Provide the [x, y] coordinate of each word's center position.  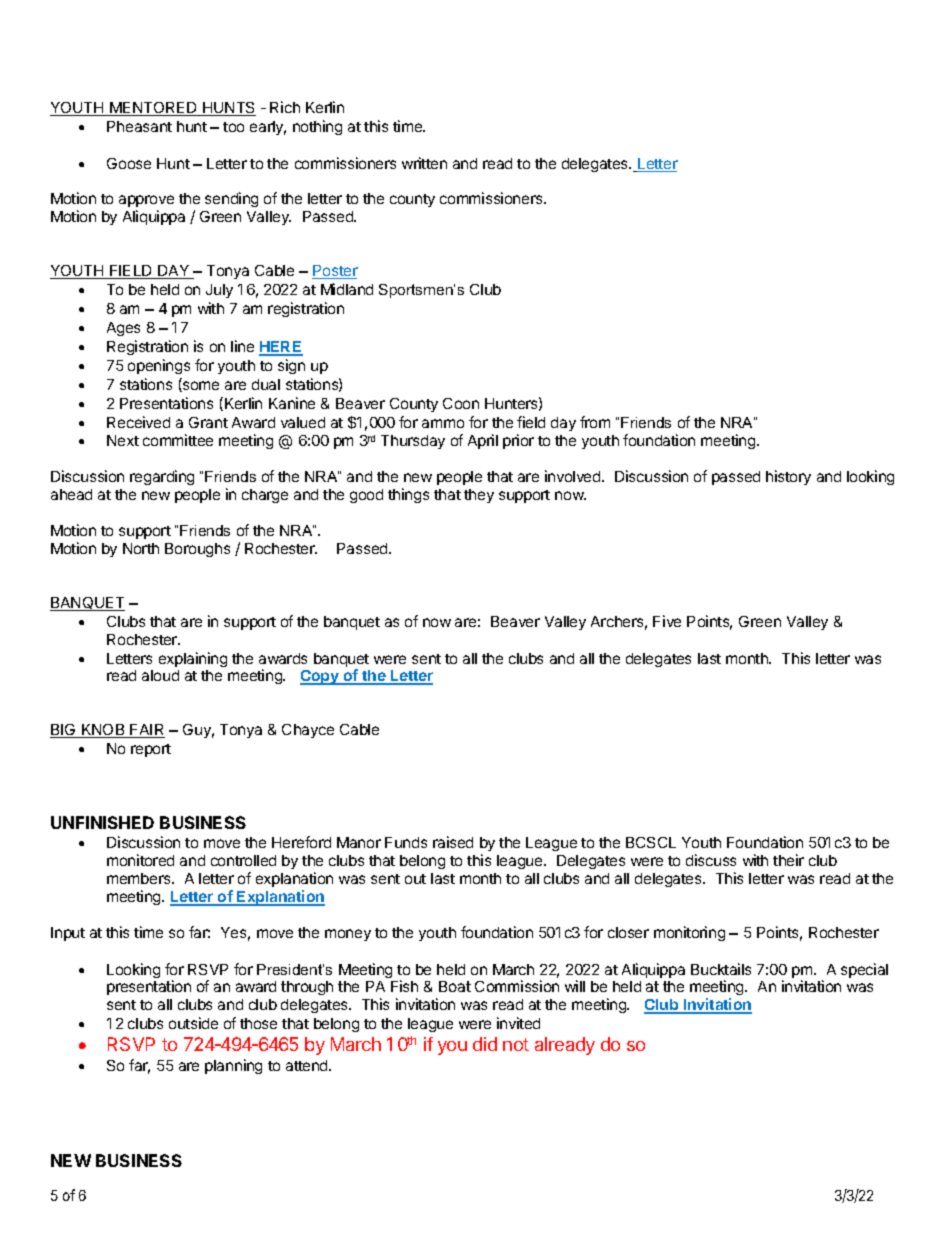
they [479, 496]
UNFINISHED [102, 822]
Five [667, 621]
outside [193, 1023]
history [788, 477]
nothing [317, 127]
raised [453, 842]
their [788, 860]
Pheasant [139, 126]
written [424, 163]
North [141, 548]
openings [159, 366]
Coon [461, 403]
